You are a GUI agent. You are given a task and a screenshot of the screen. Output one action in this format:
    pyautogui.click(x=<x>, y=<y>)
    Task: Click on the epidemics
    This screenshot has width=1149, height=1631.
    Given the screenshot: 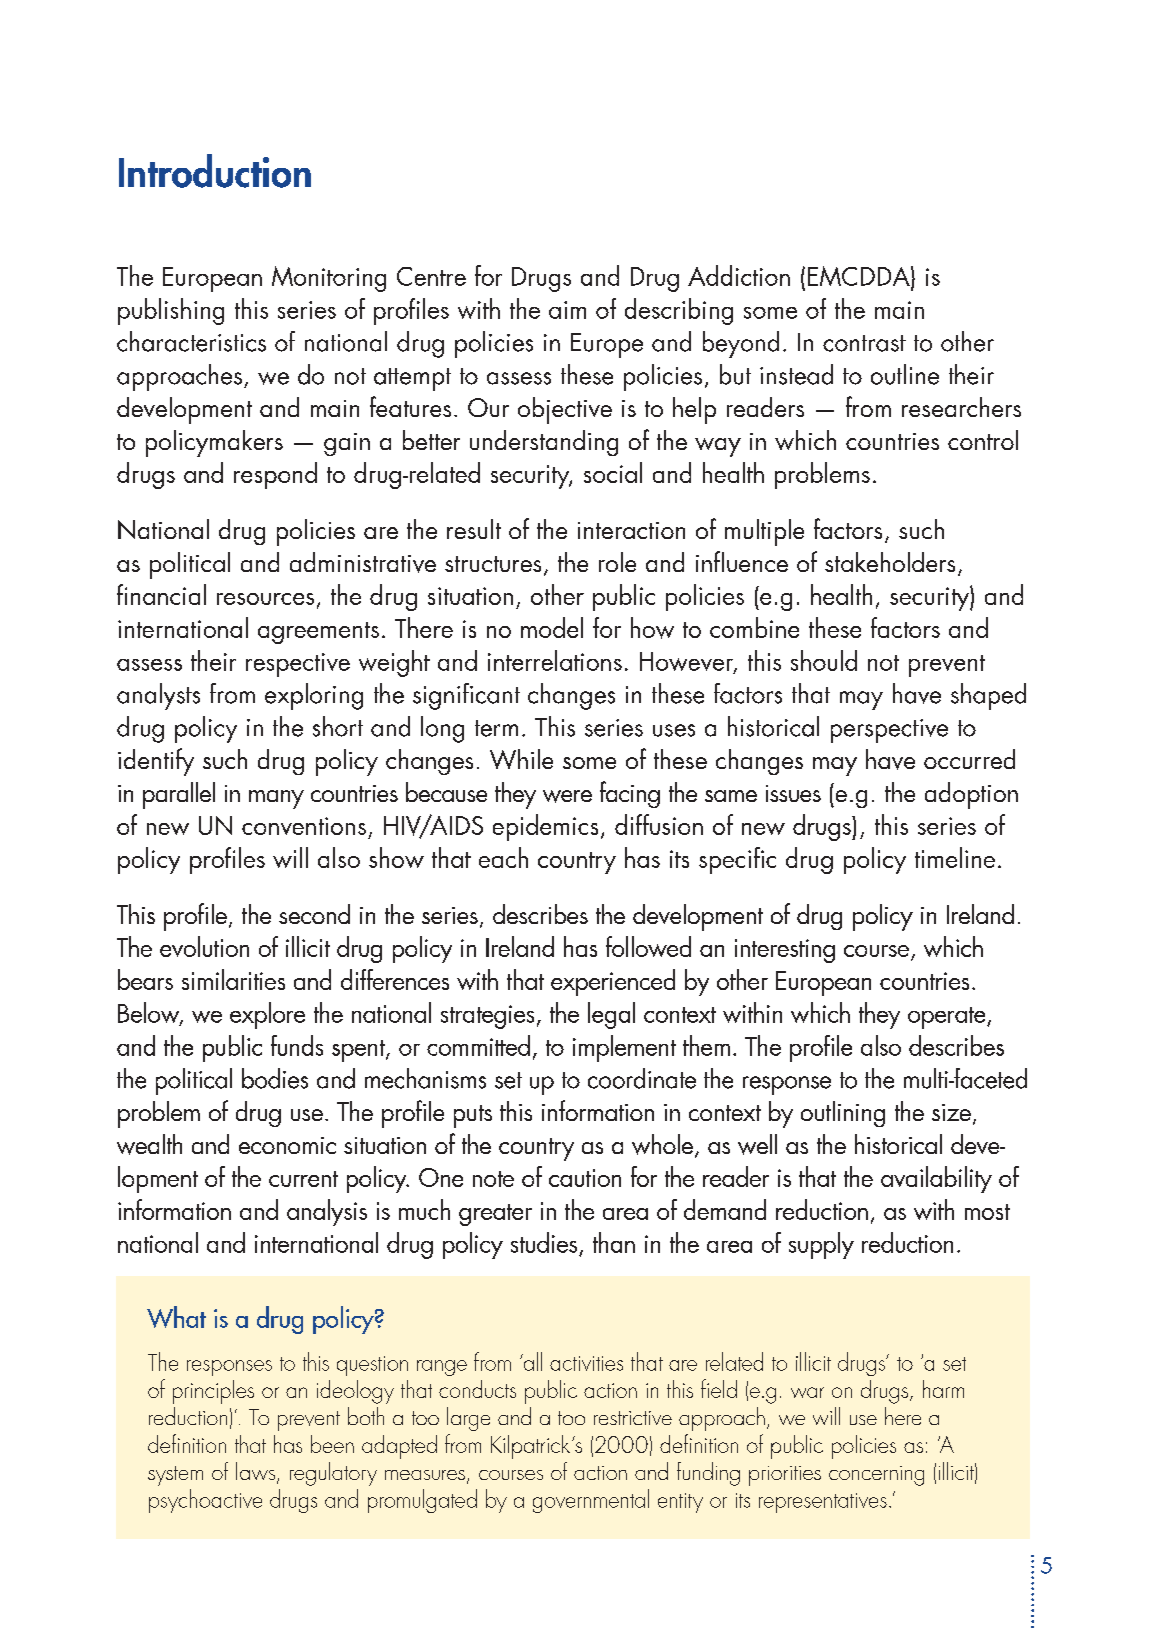 What is the action you would take?
    pyautogui.click(x=545, y=827)
